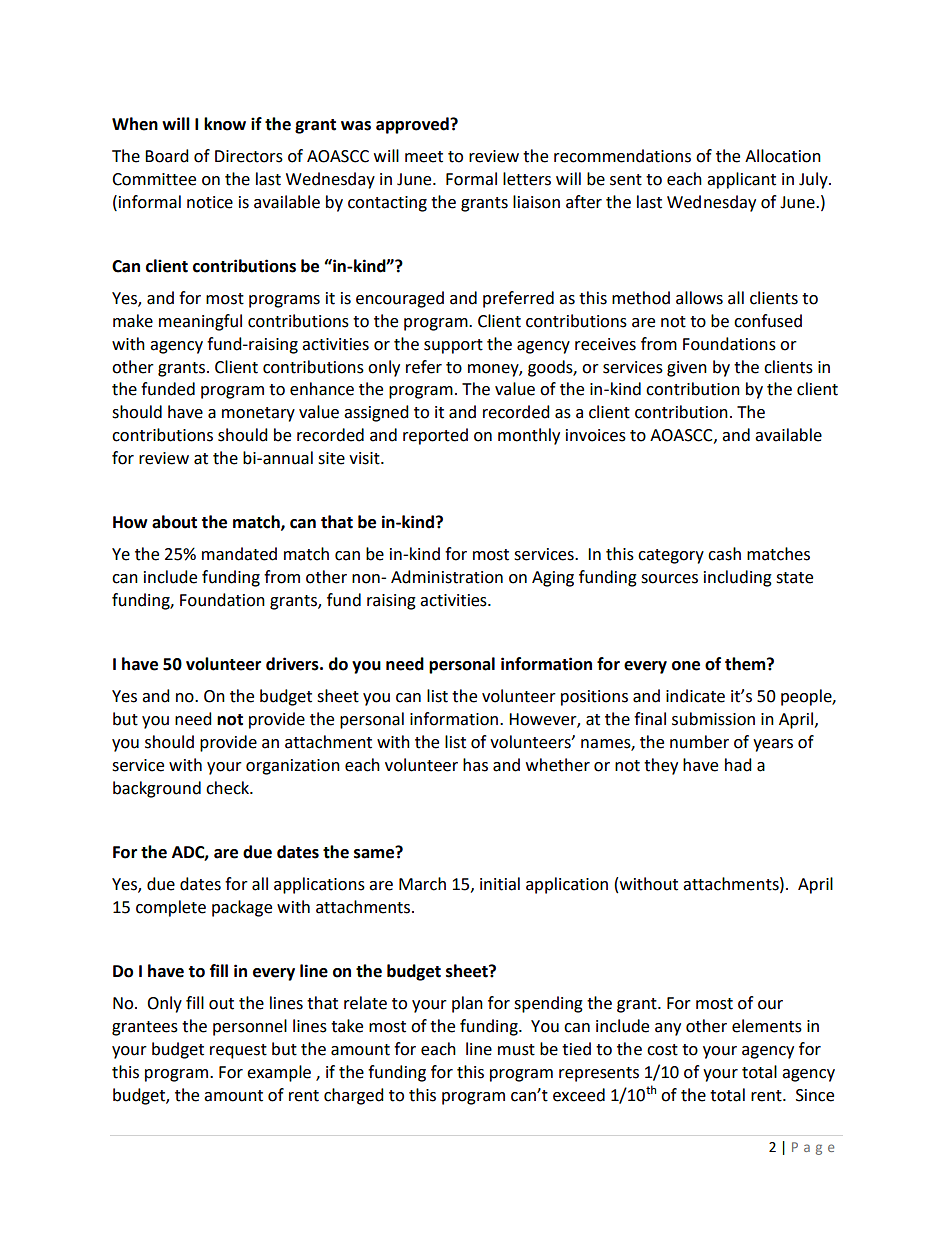 The width and height of the screenshot is (952, 1233). What do you see at coordinates (475, 765) in the screenshot?
I see `has` at bounding box center [475, 765].
